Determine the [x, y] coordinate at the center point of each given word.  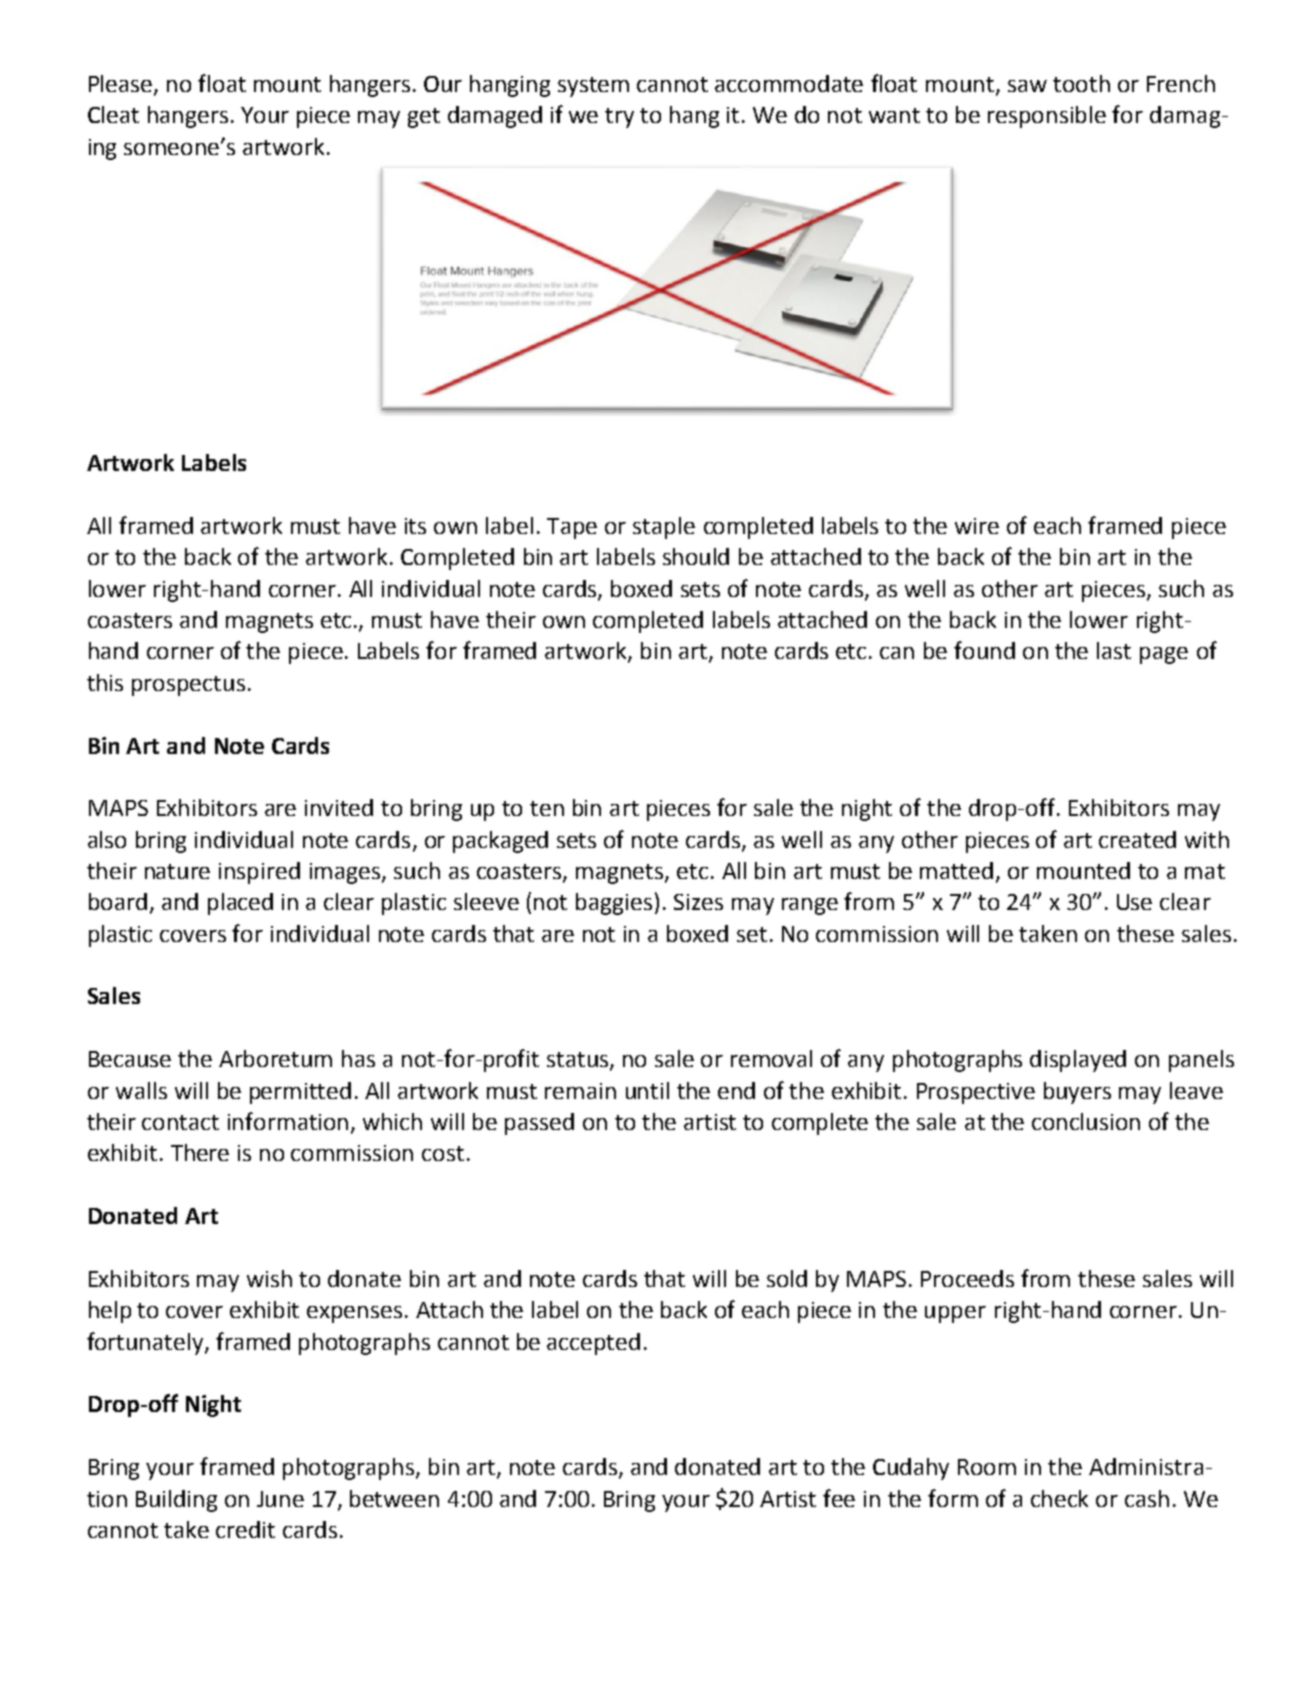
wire [977, 526]
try [619, 118]
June [280, 1499]
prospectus [188, 686]
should [696, 556]
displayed [1078, 1061]
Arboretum [275, 1058]
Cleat [113, 114]
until [647, 1090]
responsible [1047, 117]
